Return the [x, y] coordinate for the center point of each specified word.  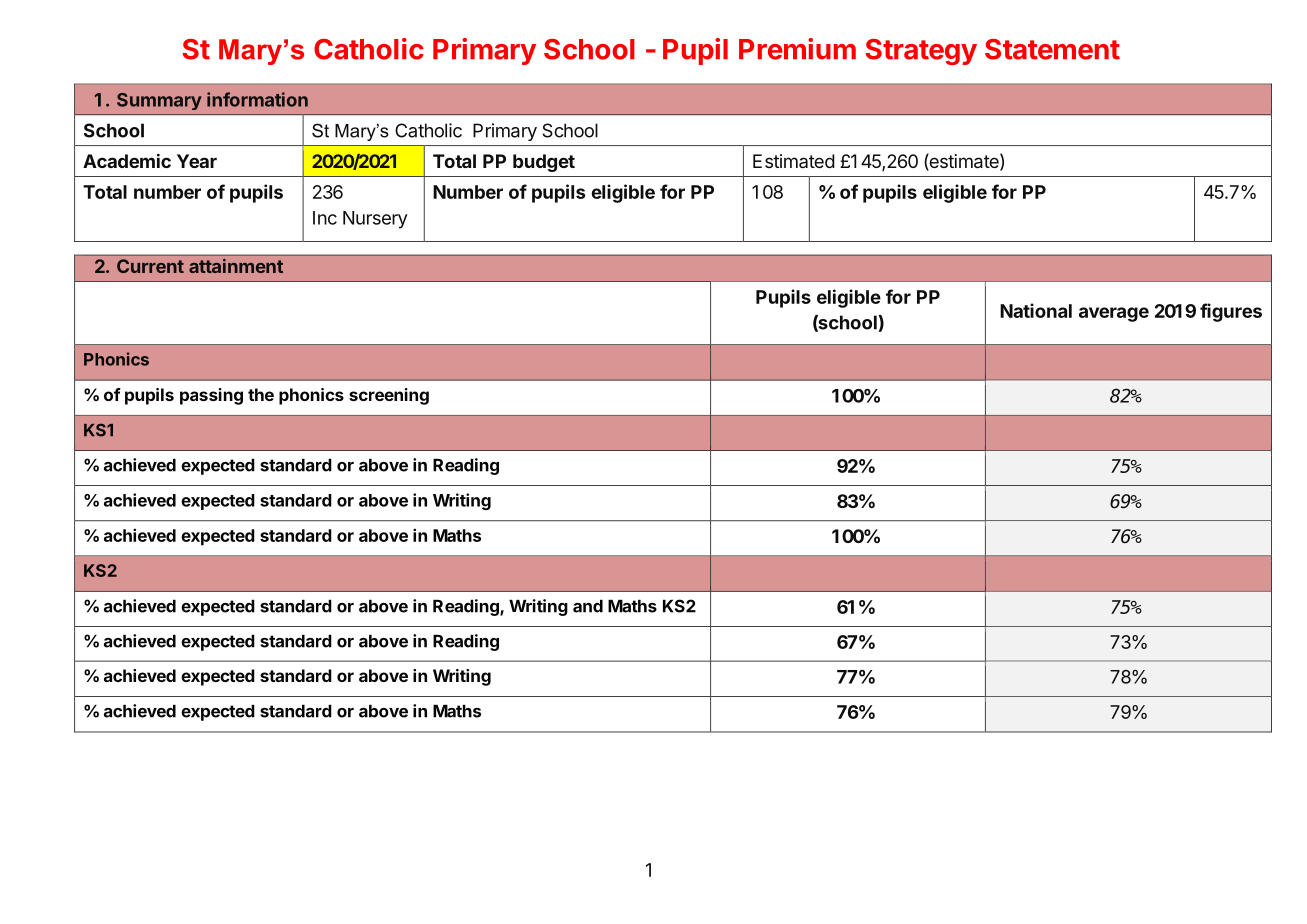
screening [389, 396]
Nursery [375, 220]
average [1114, 314]
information [257, 99]
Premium [797, 49]
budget [544, 163]
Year [197, 161]
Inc [325, 218]
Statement [1052, 49]
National [1036, 310]
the [261, 394]
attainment [236, 266]
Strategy [921, 52]
